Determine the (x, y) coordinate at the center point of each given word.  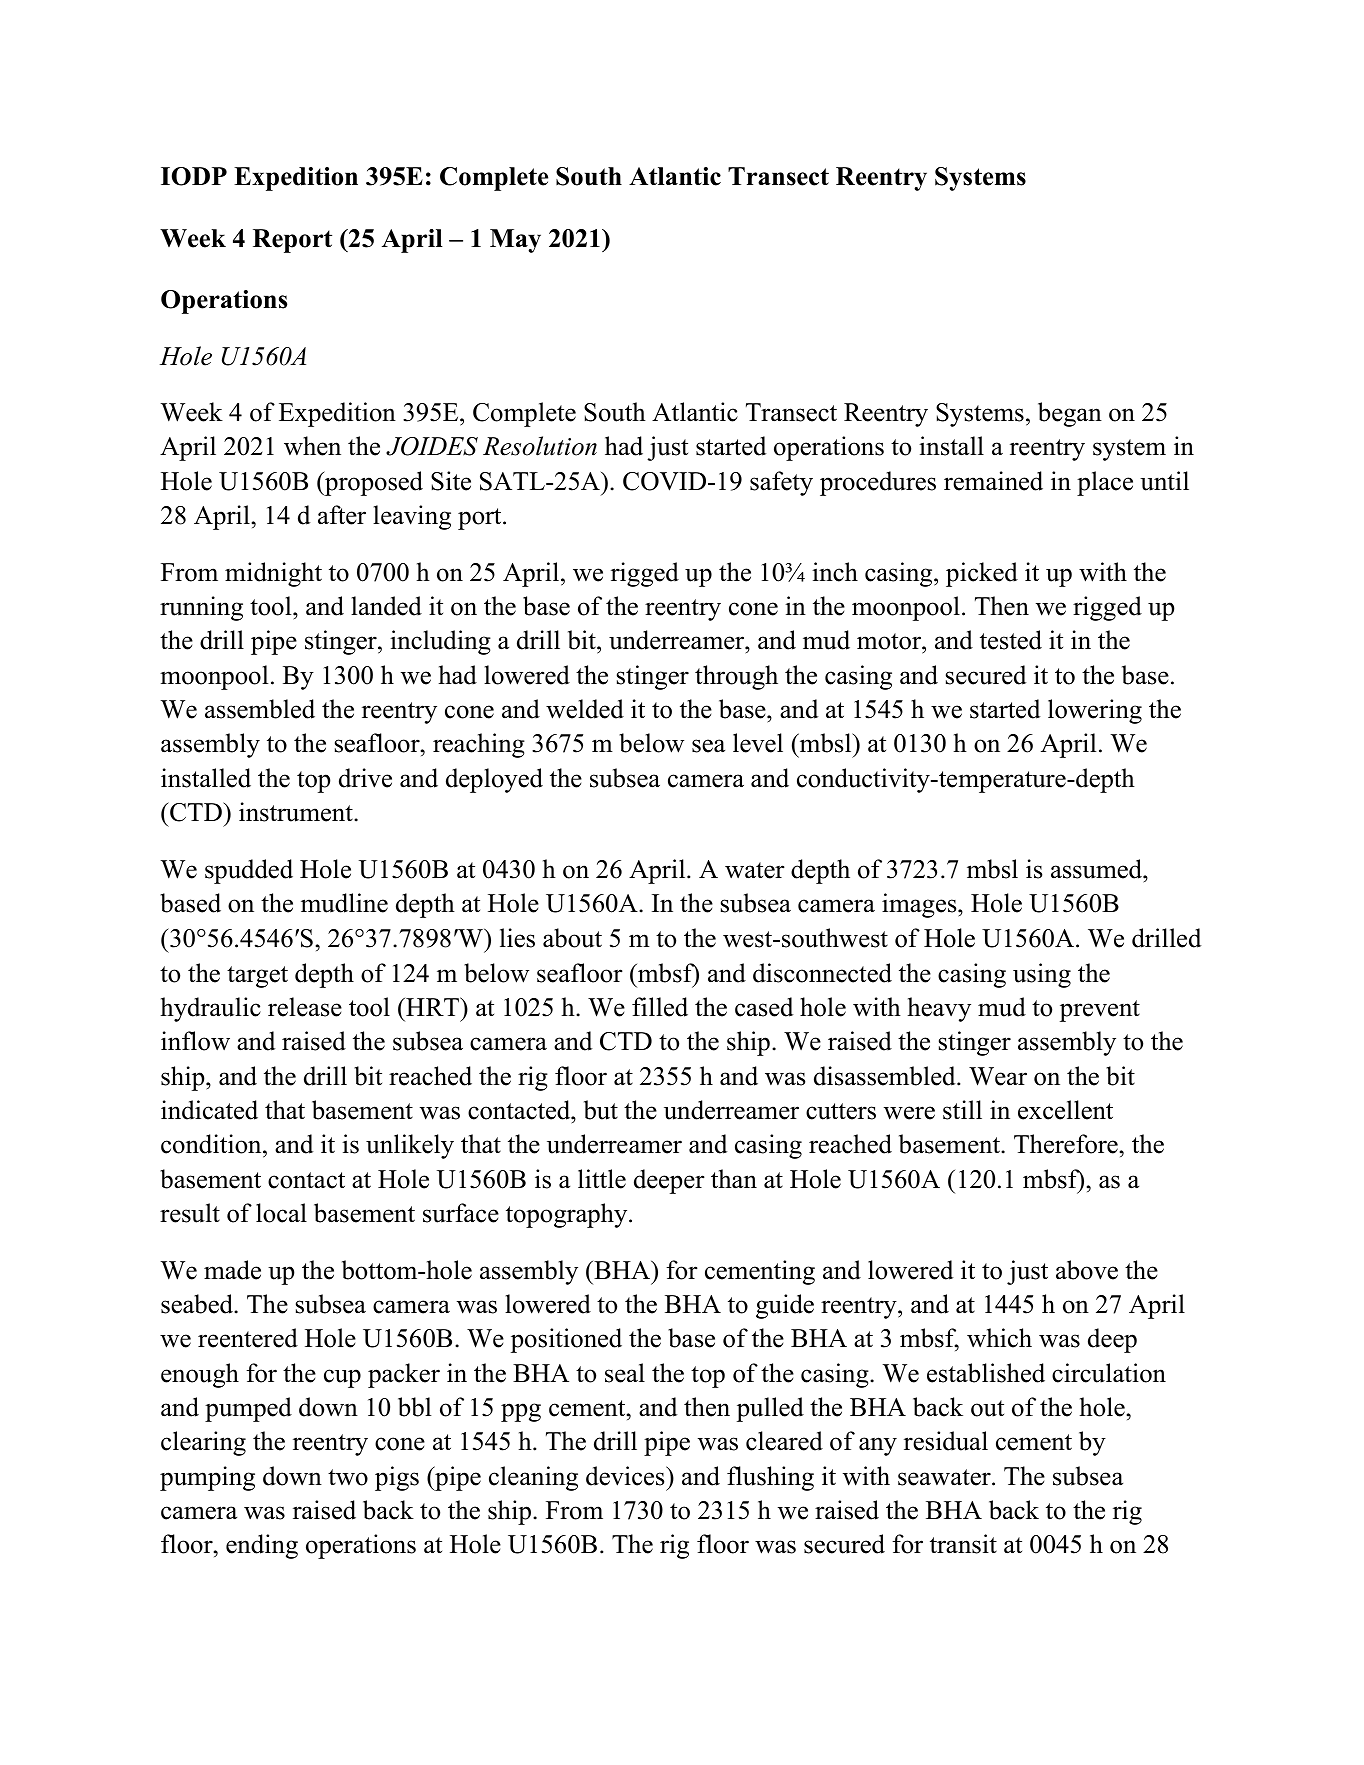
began (1070, 414)
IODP (194, 176)
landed (386, 606)
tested (1011, 640)
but (601, 1110)
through (736, 677)
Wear (998, 1076)
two (348, 1477)
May (515, 241)
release (305, 1007)
